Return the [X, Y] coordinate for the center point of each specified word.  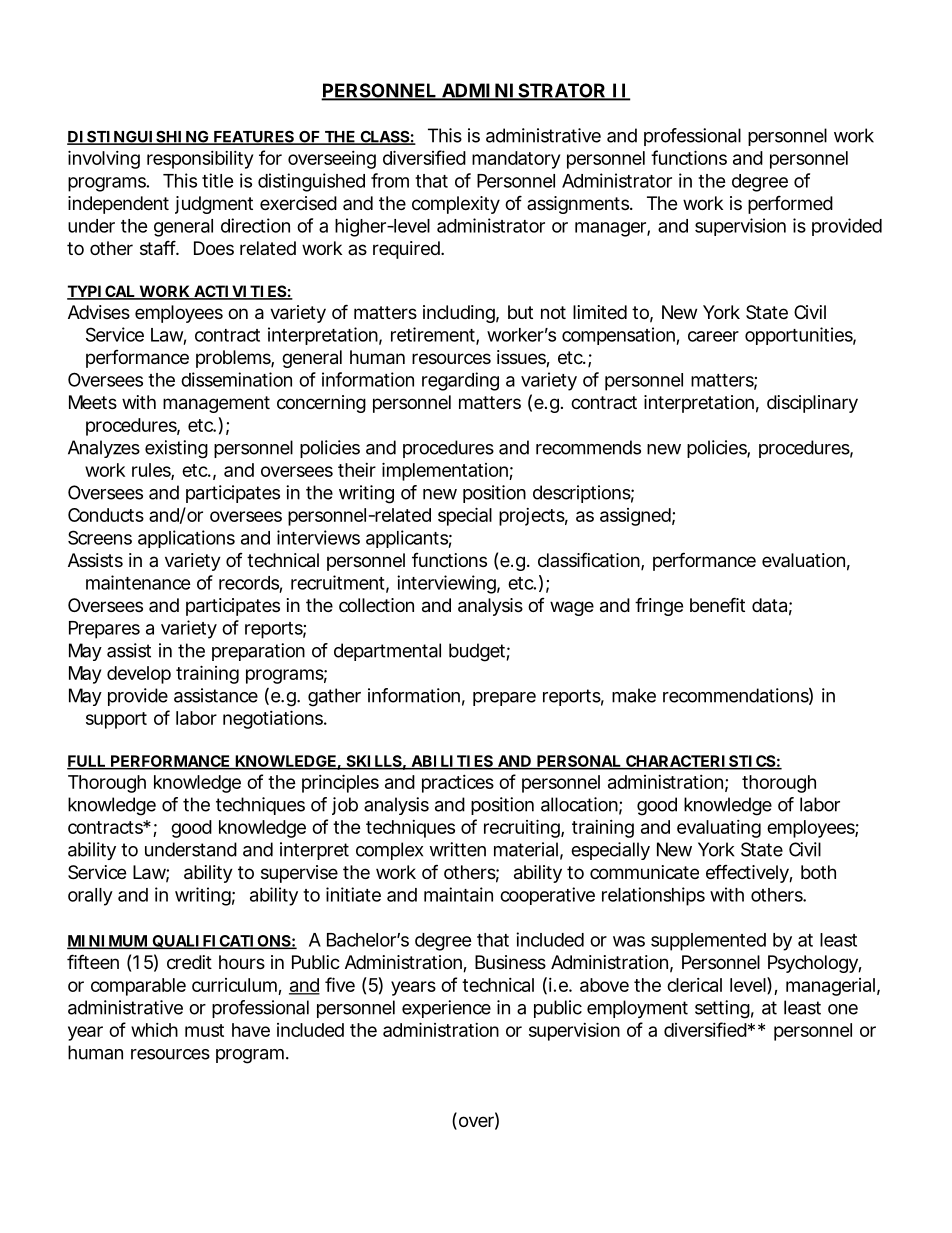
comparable [138, 987]
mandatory [516, 160]
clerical [694, 985]
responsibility [200, 160]
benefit [717, 604]
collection [376, 605]
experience [446, 1009]
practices [458, 784]
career [713, 336]
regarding [460, 381]
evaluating [719, 829]
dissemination [236, 379]
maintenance [138, 582]
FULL [87, 762]
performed [790, 204]
